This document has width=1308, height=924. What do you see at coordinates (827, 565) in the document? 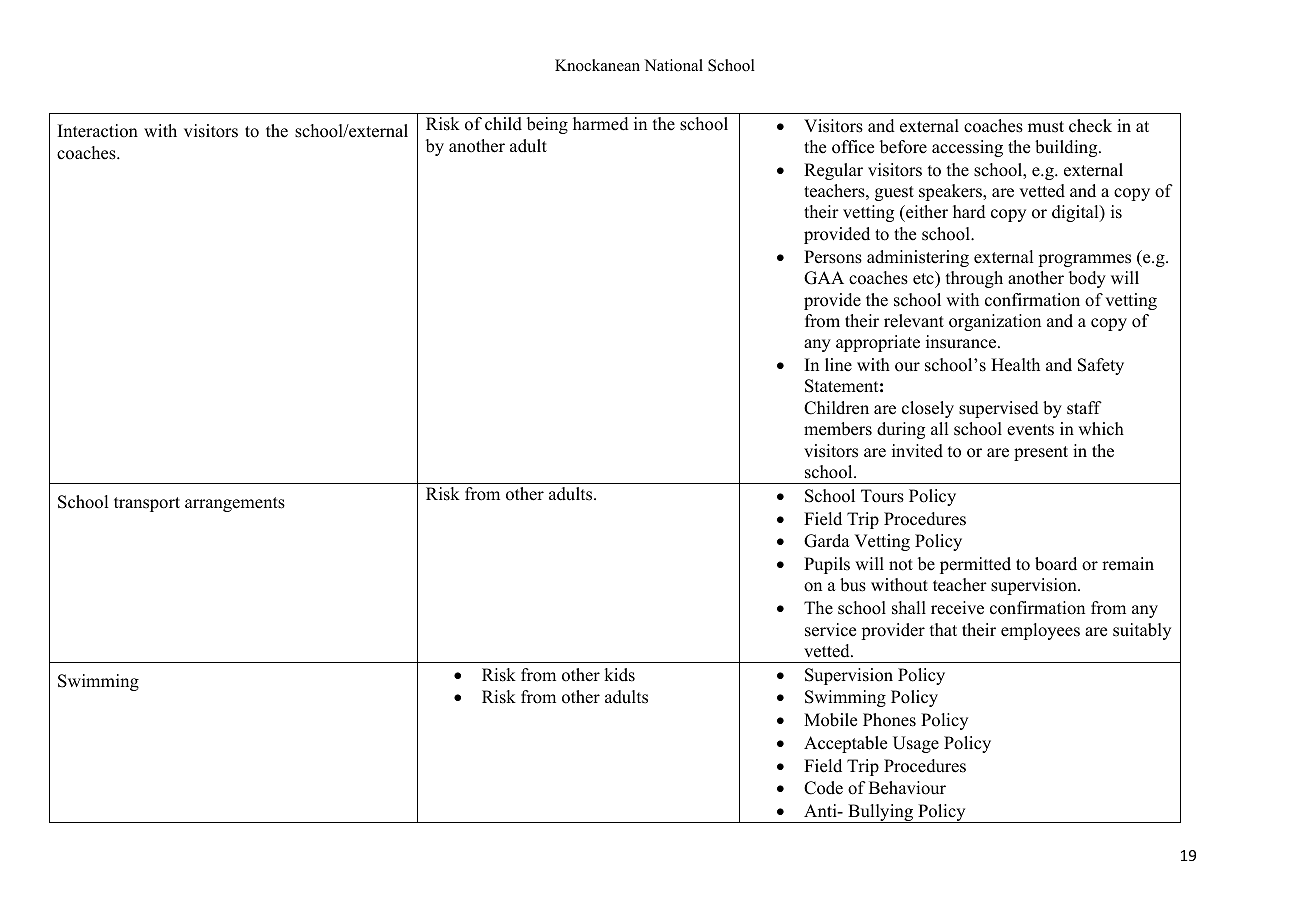
I see `Pupils` at bounding box center [827, 565].
